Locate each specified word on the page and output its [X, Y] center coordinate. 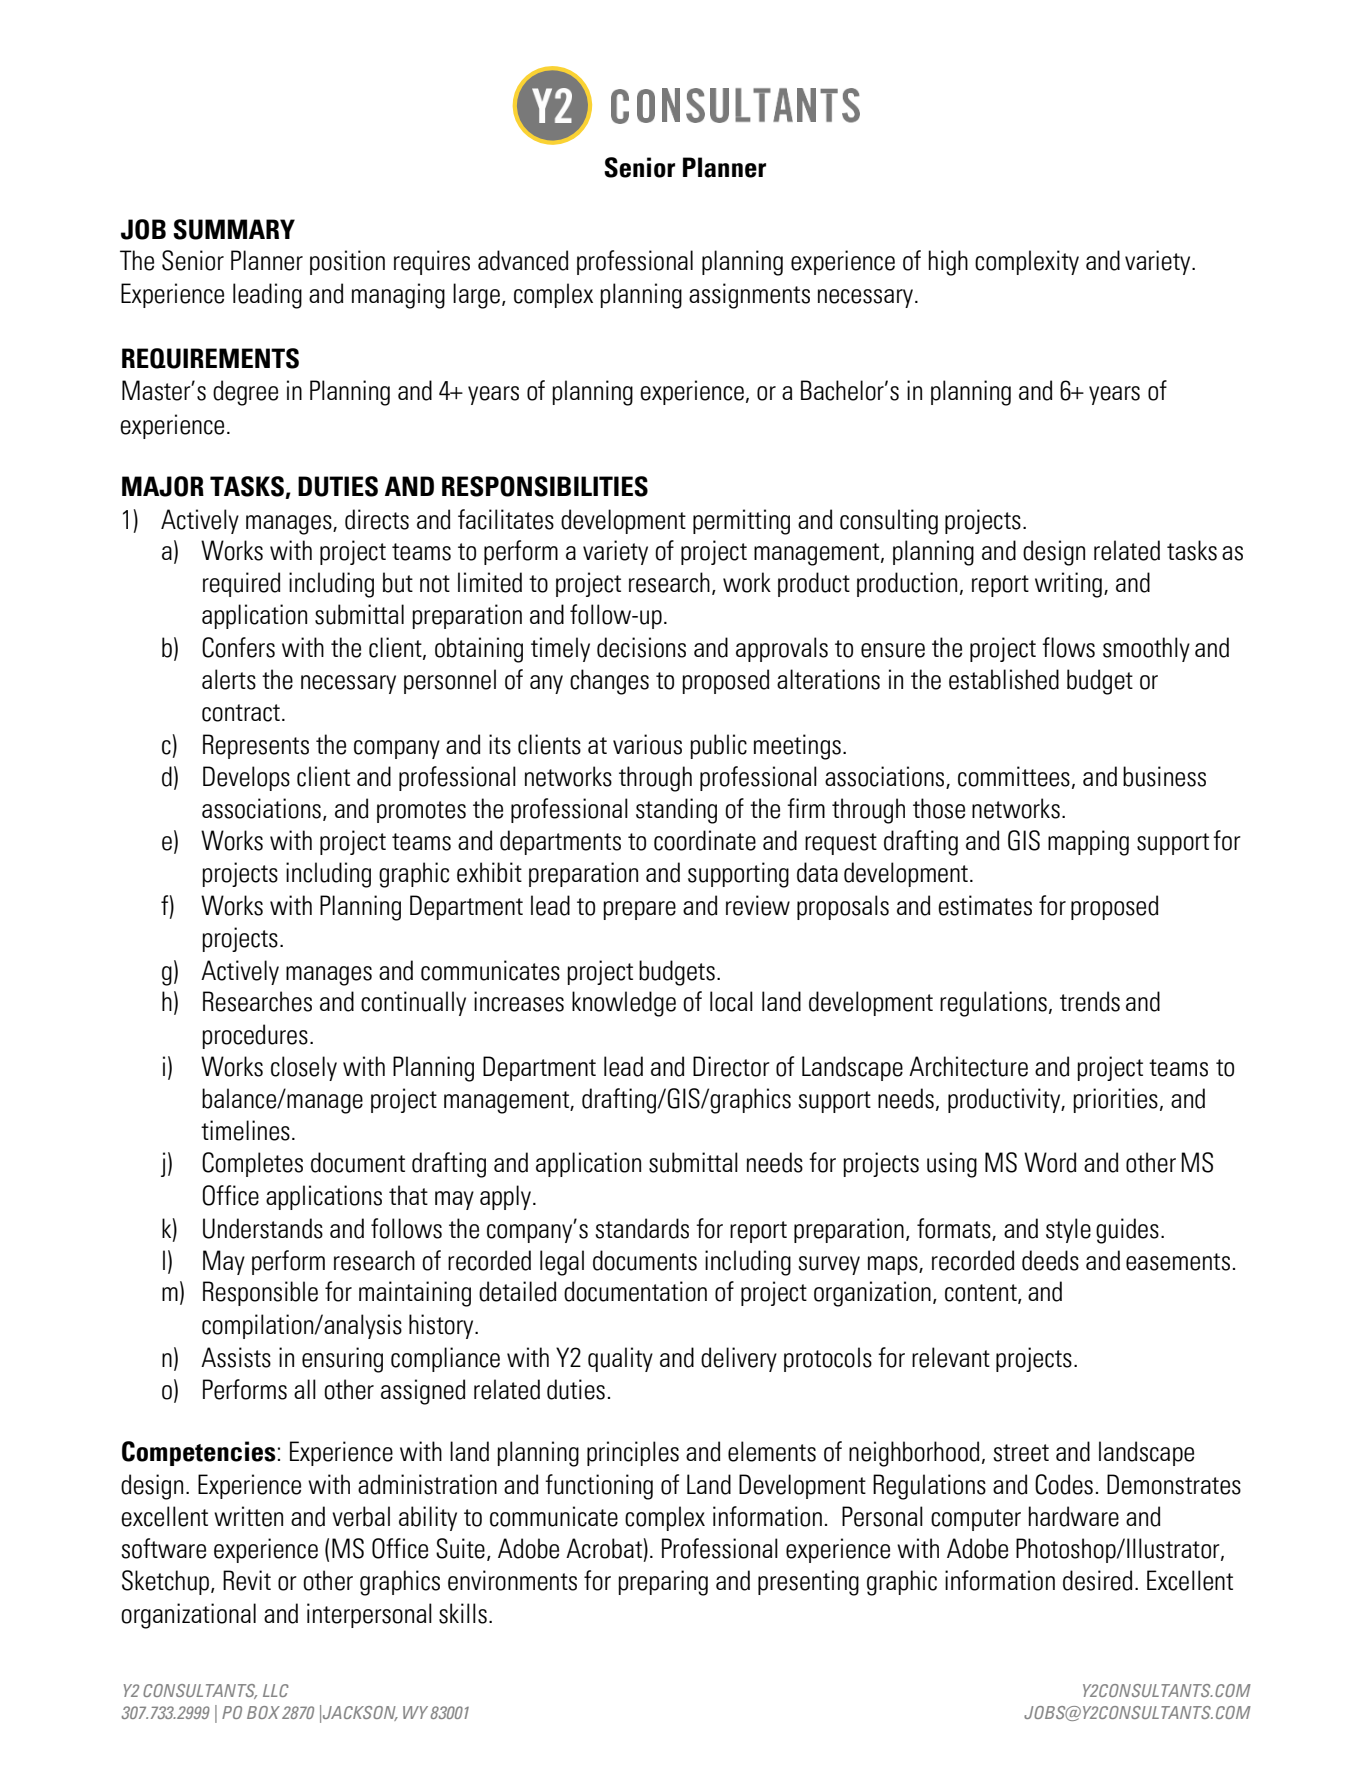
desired [1097, 1580]
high [948, 263]
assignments [749, 296]
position [347, 262]
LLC [276, 1690]
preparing [663, 1583]
